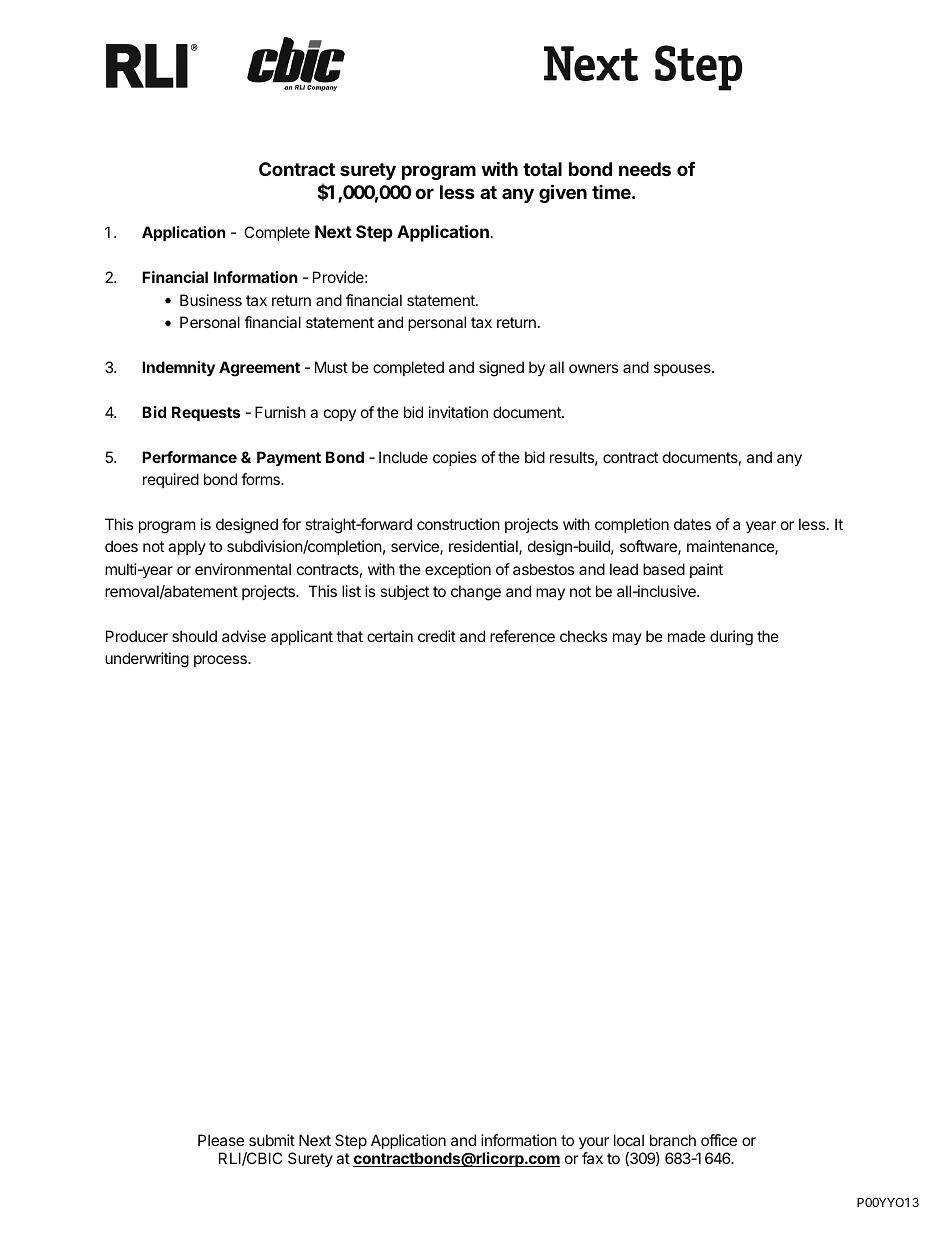 The height and width of the screenshot is (1233, 952). I want to click on Business, so click(211, 300).
